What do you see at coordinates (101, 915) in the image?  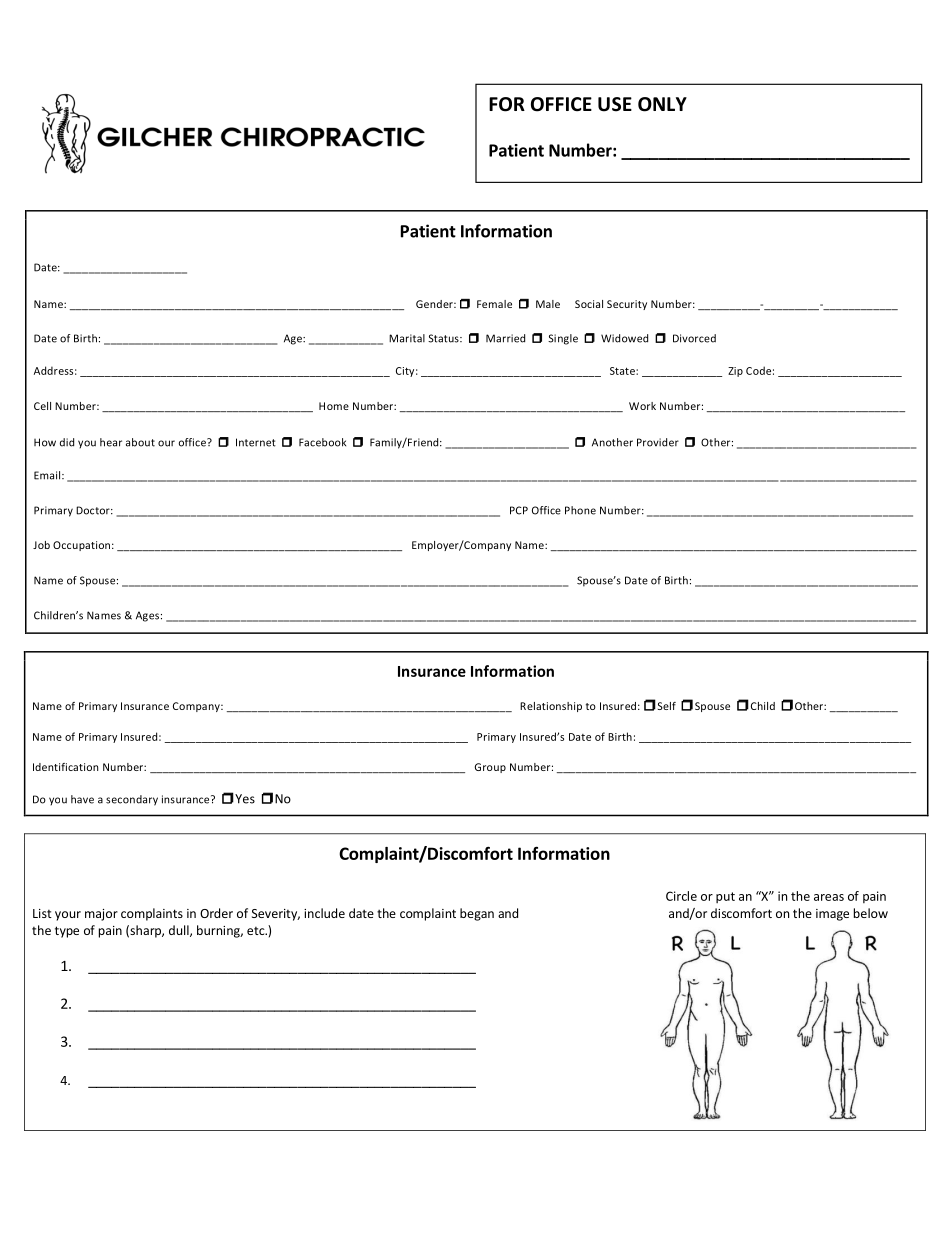 I see `major` at bounding box center [101, 915].
